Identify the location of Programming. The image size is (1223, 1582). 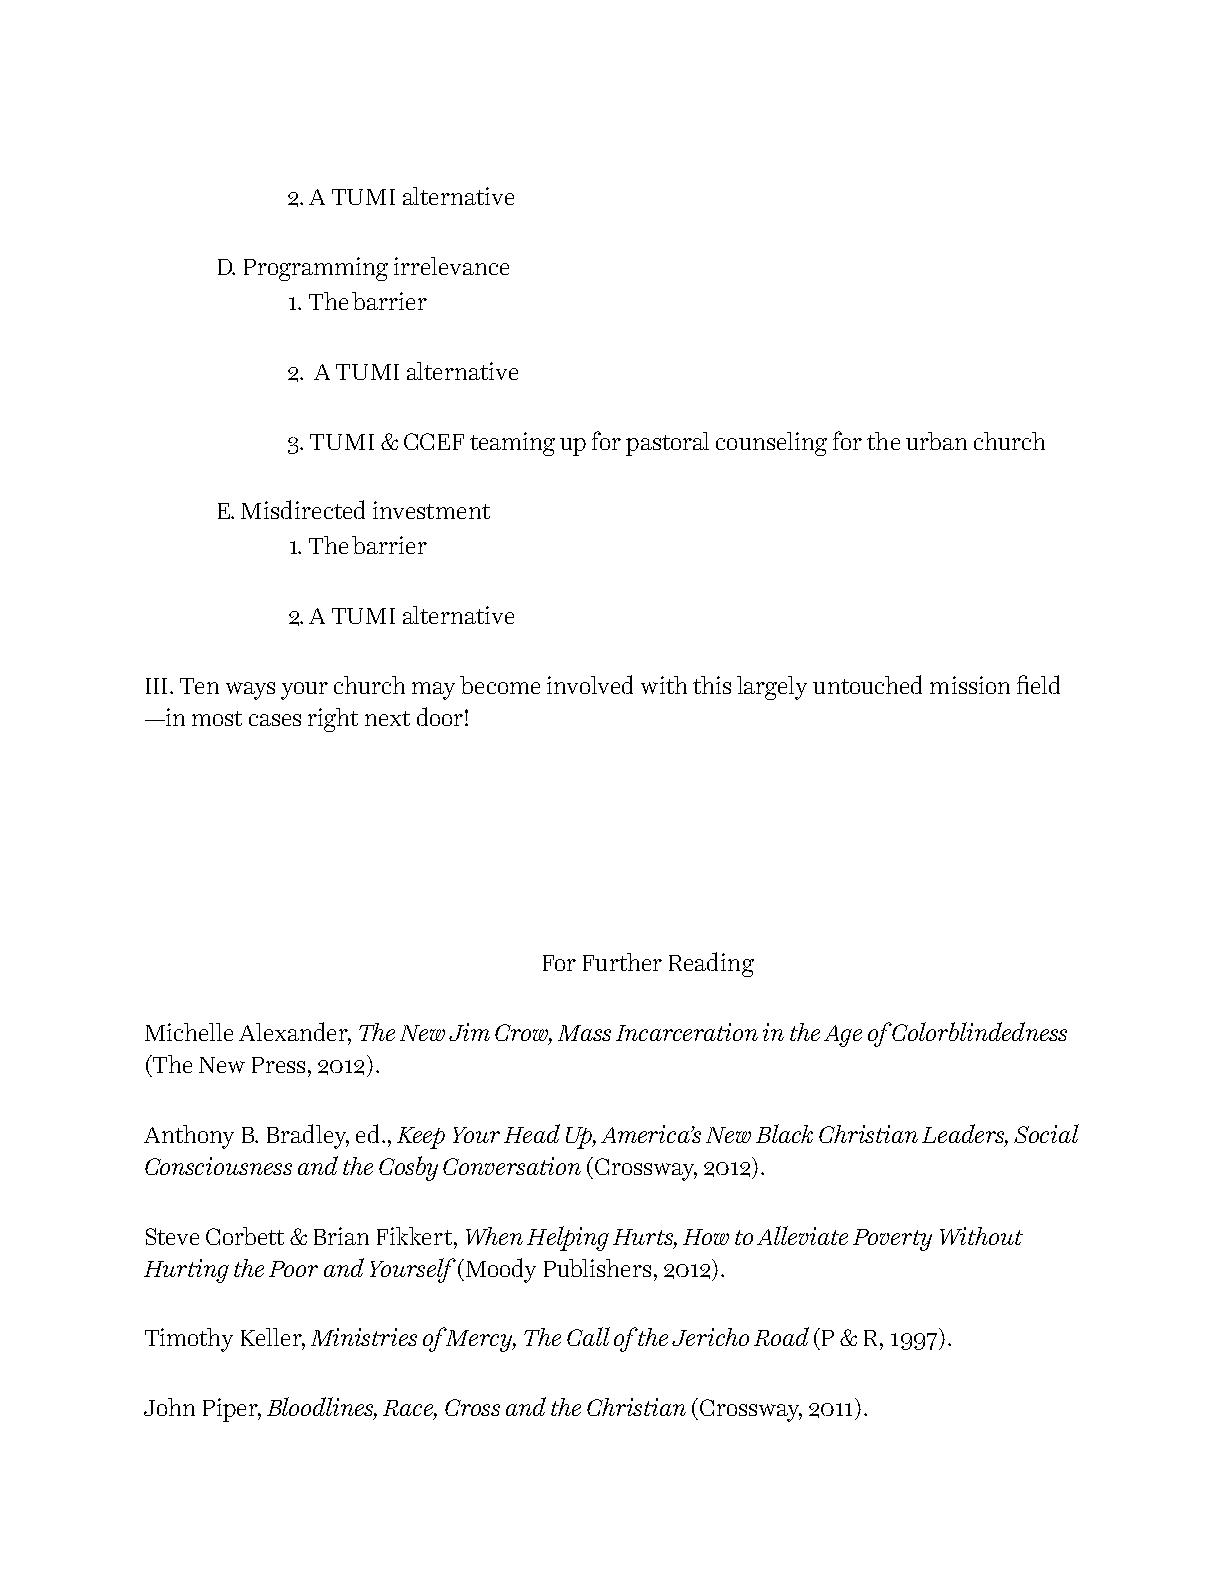
(316, 269).
